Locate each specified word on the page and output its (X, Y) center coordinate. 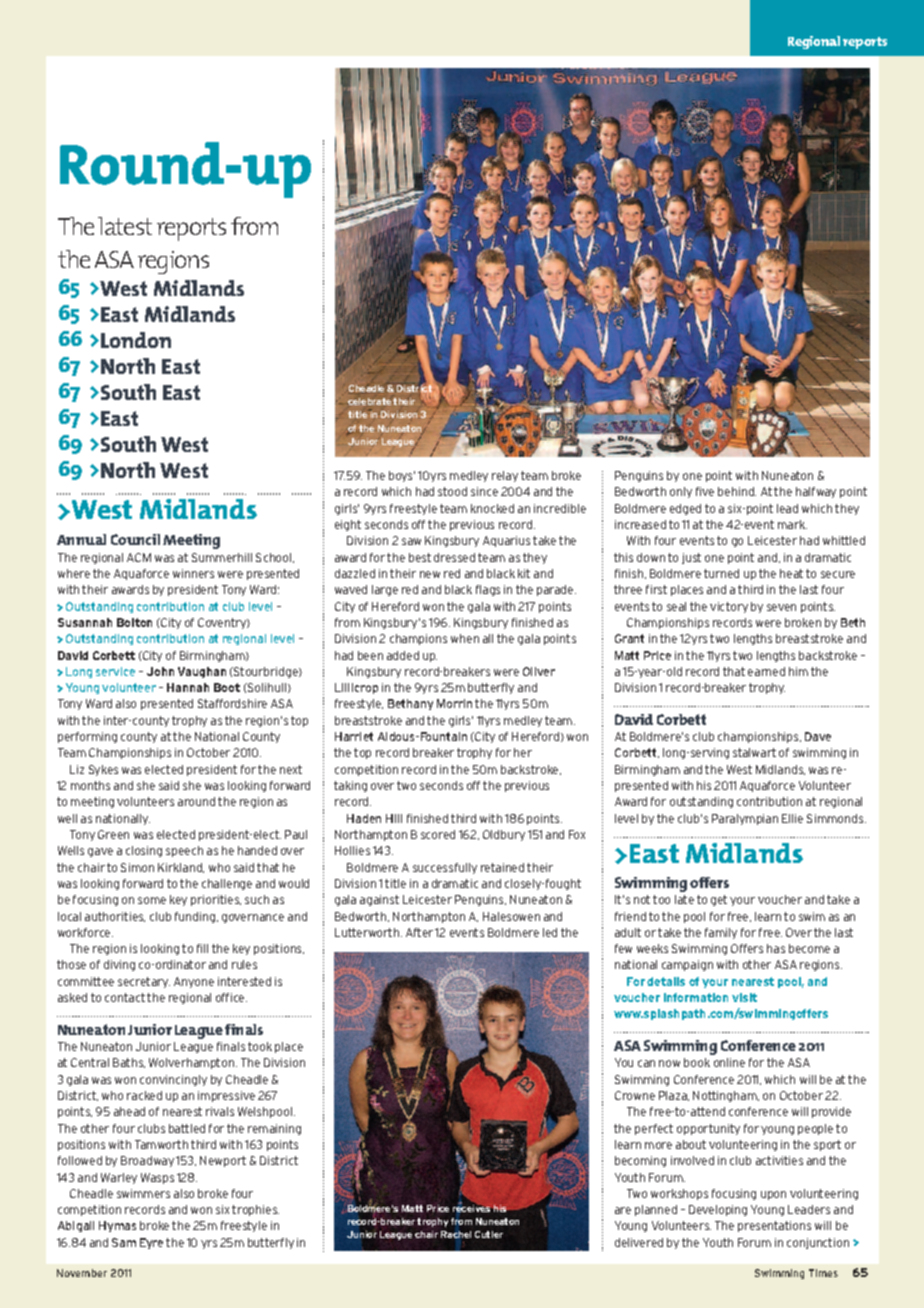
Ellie (792, 818)
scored (438, 834)
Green (113, 834)
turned (721, 573)
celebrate (369, 401)
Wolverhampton (191, 1063)
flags (488, 590)
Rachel (456, 1234)
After (419, 932)
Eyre (151, 1243)
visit (744, 997)
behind (737, 491)
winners (193, 573)
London (136, 340)
